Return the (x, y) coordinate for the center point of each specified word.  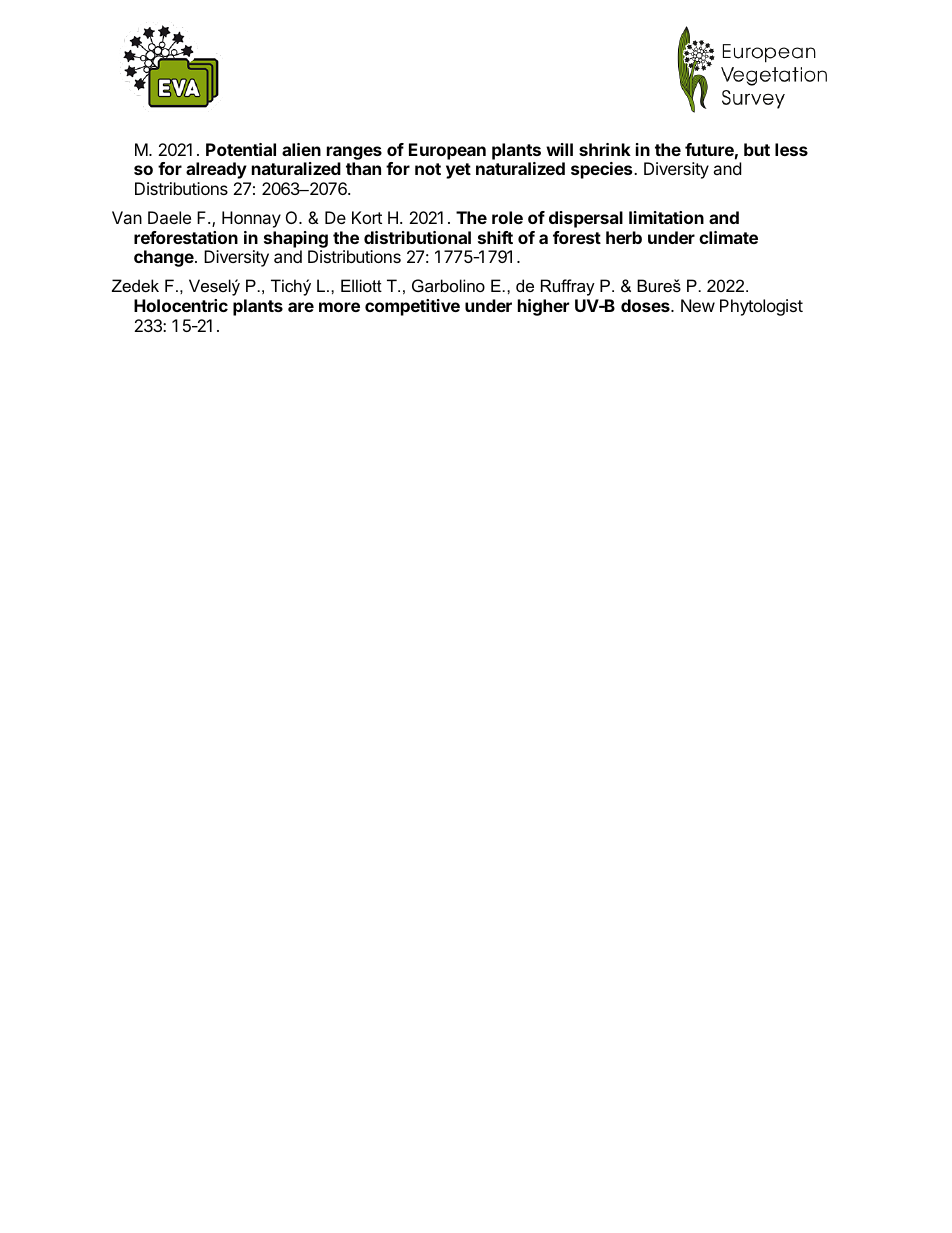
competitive (412, 307)
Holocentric (181, 305)
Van (127, 217)
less (791, 149)
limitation (666, 217)
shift (495, 237)
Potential (241, 149)
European (447, 151)
